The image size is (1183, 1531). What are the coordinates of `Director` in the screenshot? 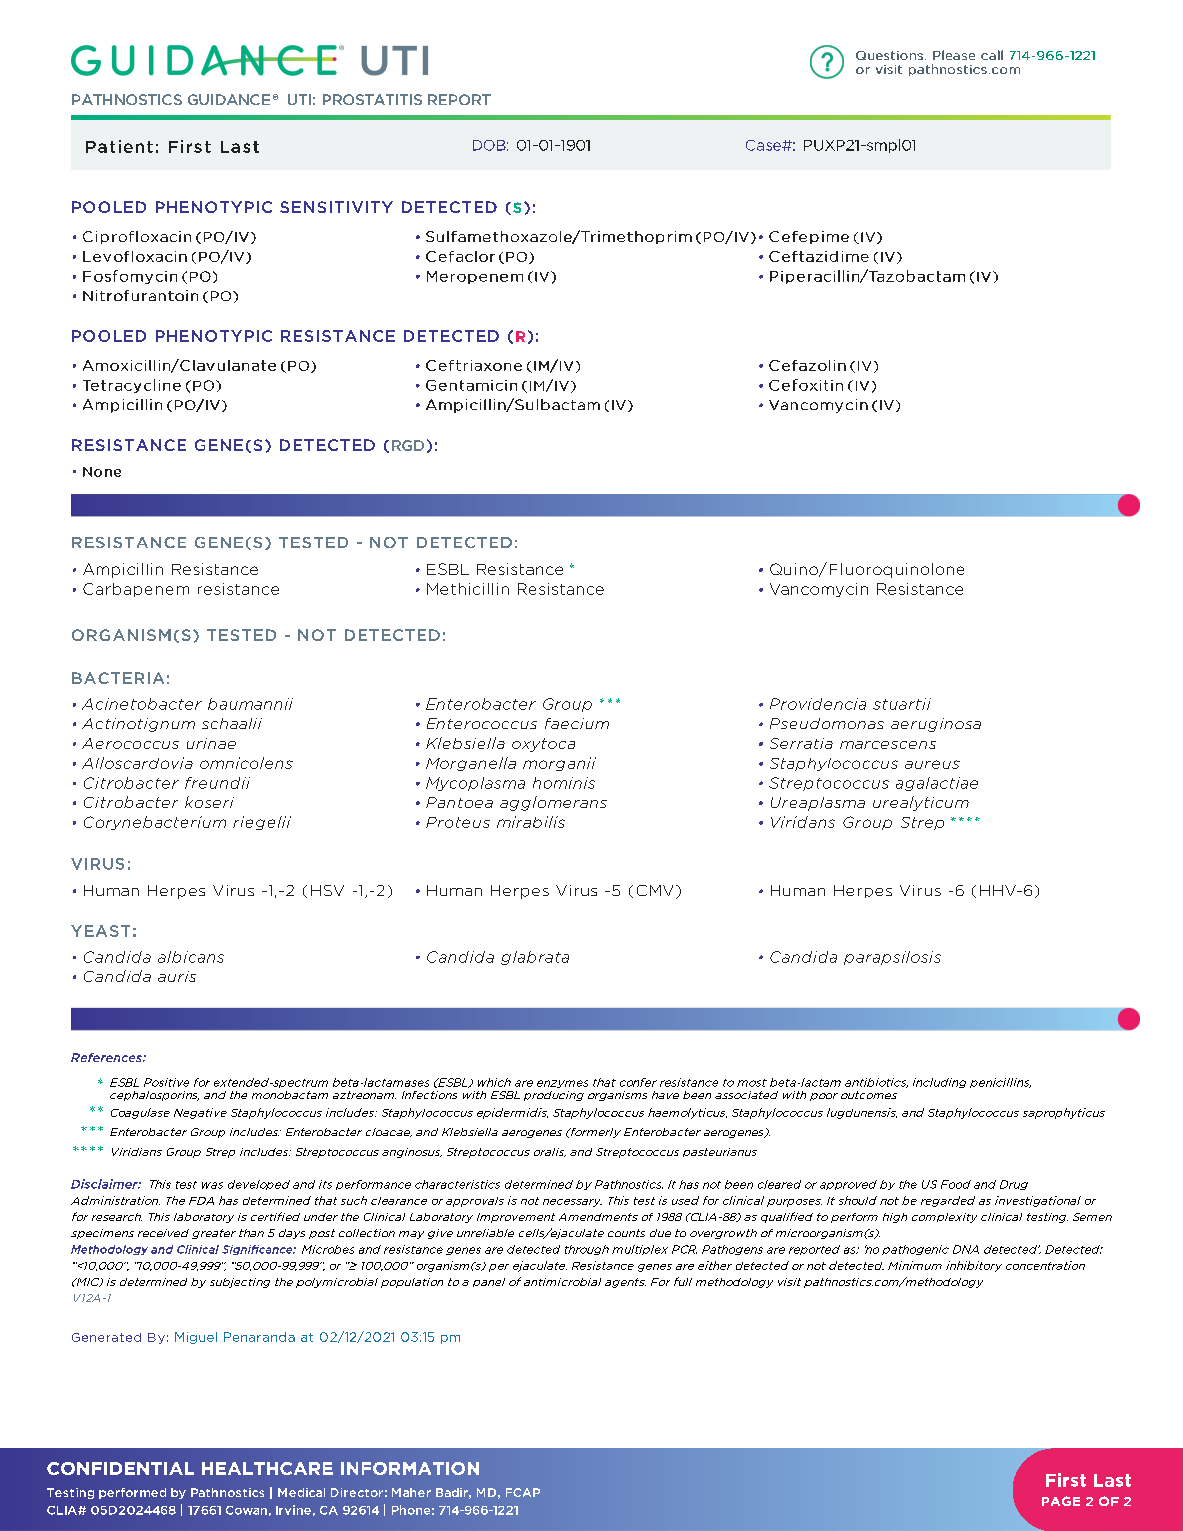 It's located at (357, 1492).
